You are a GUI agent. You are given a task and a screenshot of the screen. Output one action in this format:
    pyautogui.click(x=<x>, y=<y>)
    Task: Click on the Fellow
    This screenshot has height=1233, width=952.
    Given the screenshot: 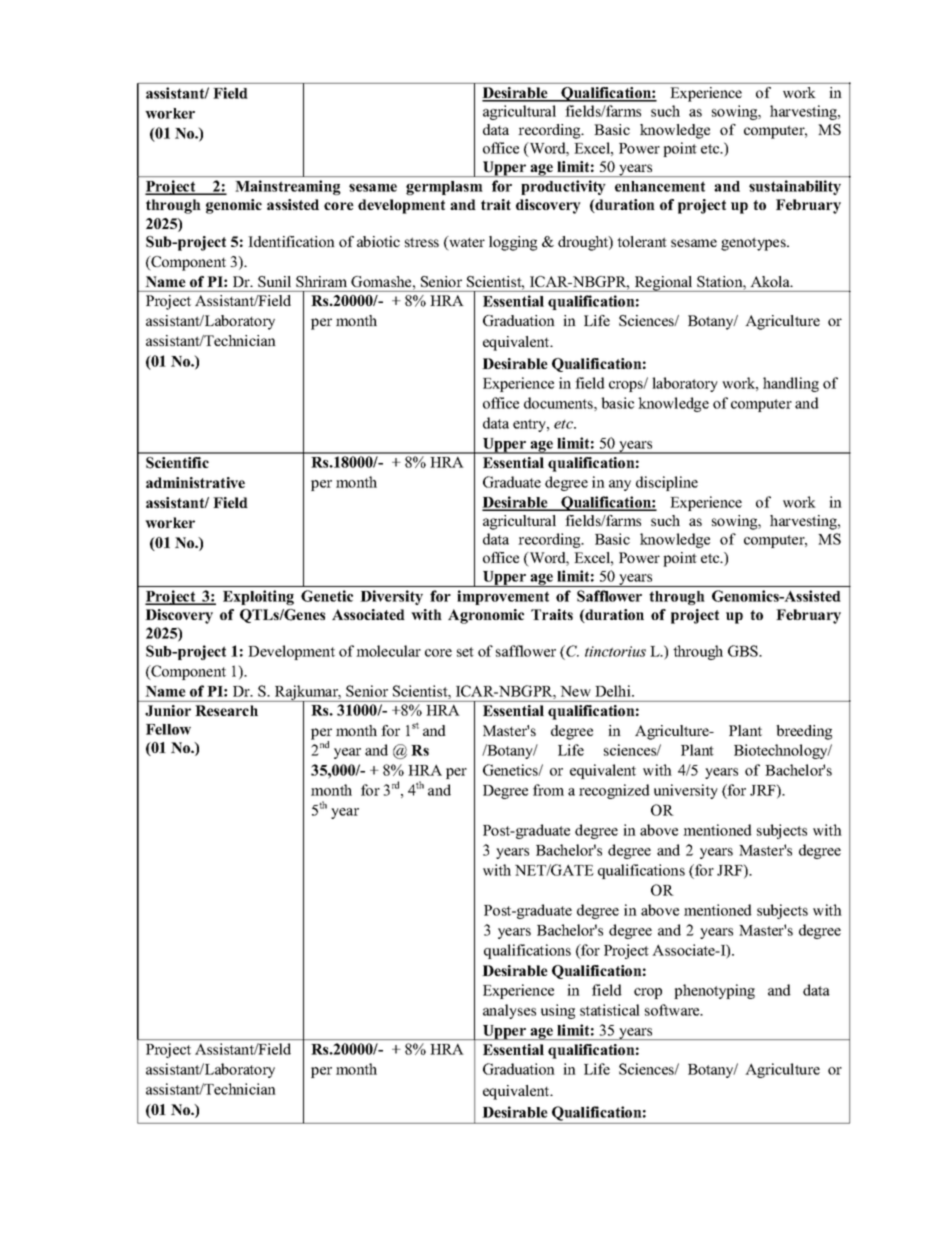 What is the action you would take?
    pyautogui.click(x=168, y=729)
